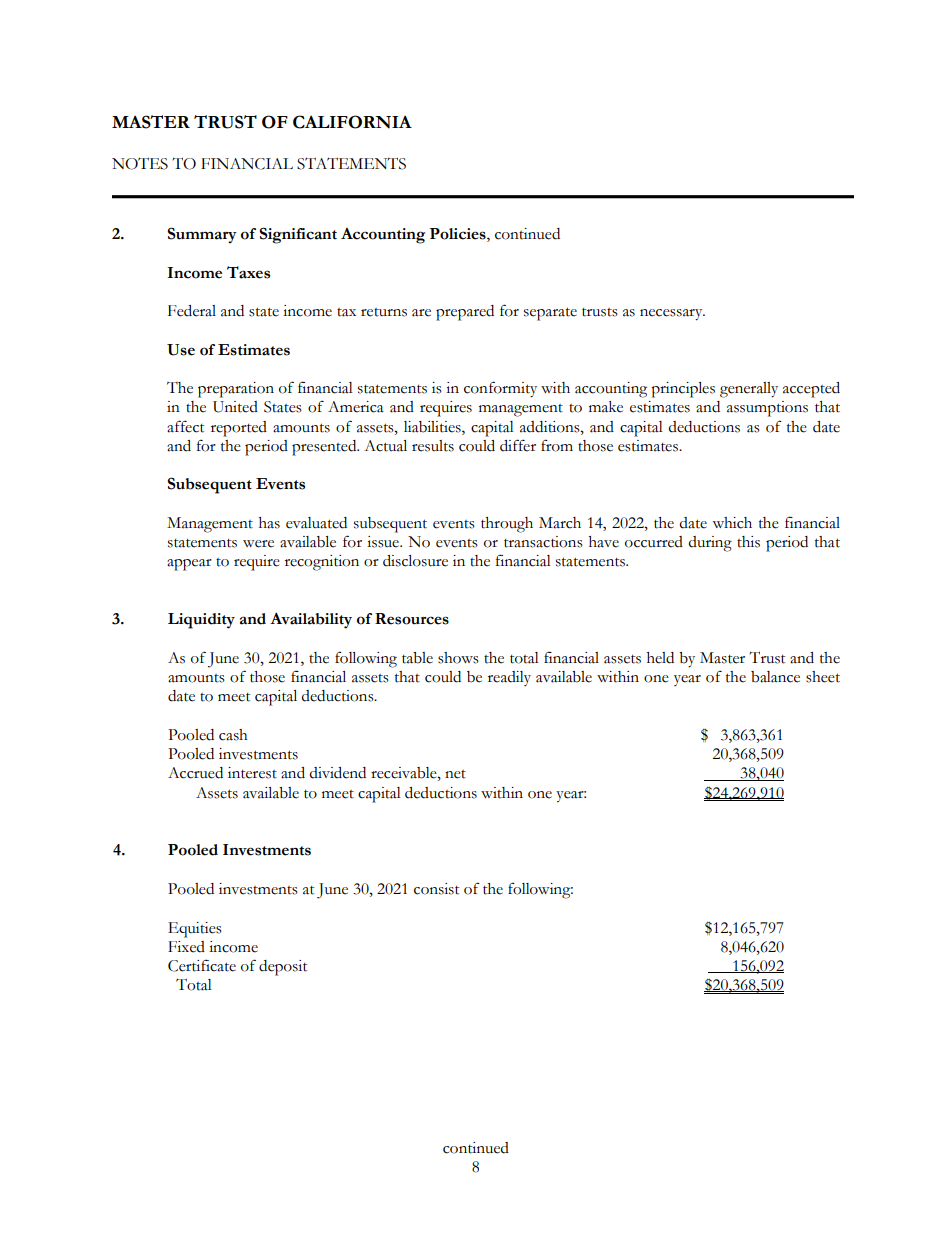 The height and width of the image is (1233, 952). I want to click on necessary, so click(672, 315).
